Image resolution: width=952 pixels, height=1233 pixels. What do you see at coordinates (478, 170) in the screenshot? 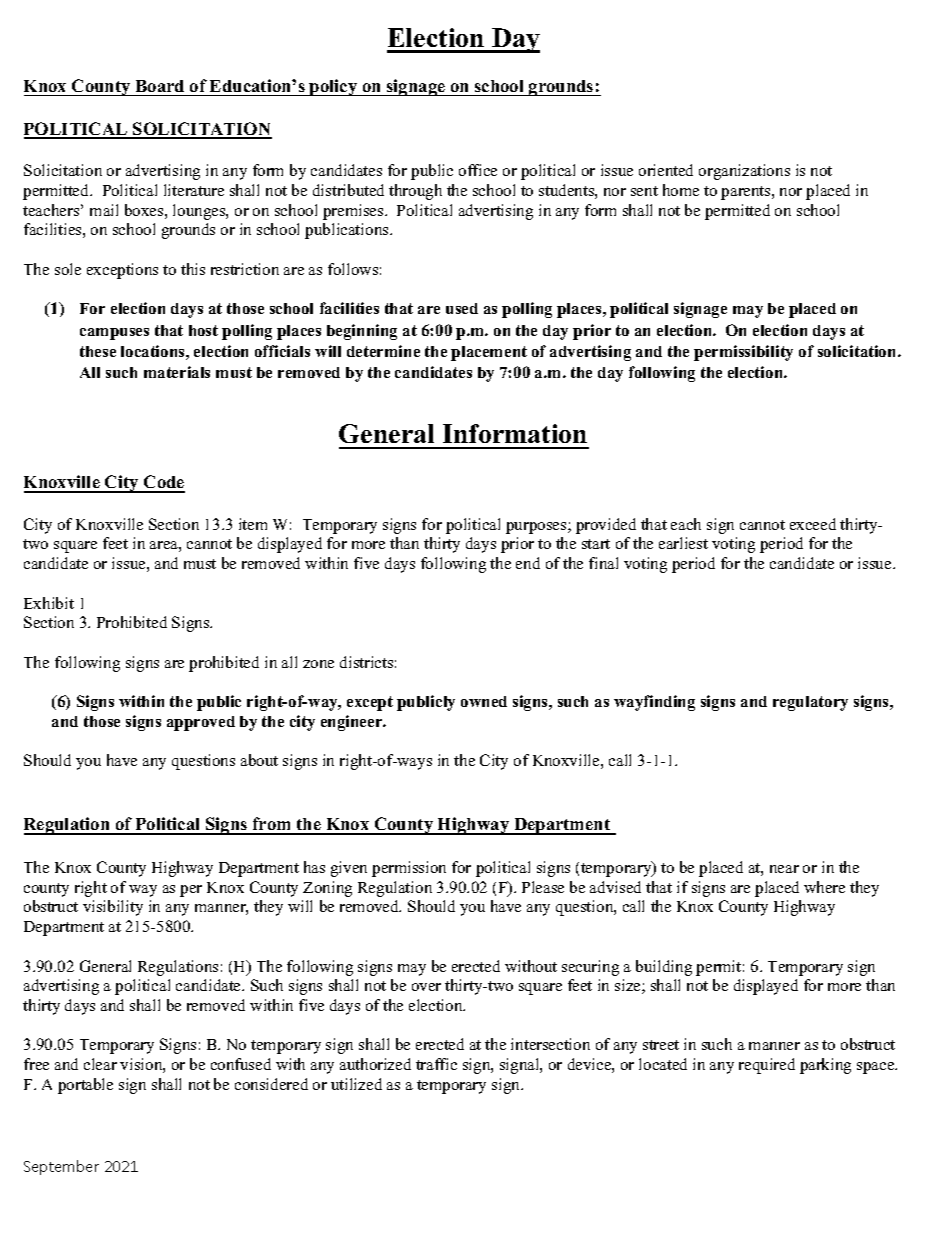
I see `office` at bounding box center [478, 170].
